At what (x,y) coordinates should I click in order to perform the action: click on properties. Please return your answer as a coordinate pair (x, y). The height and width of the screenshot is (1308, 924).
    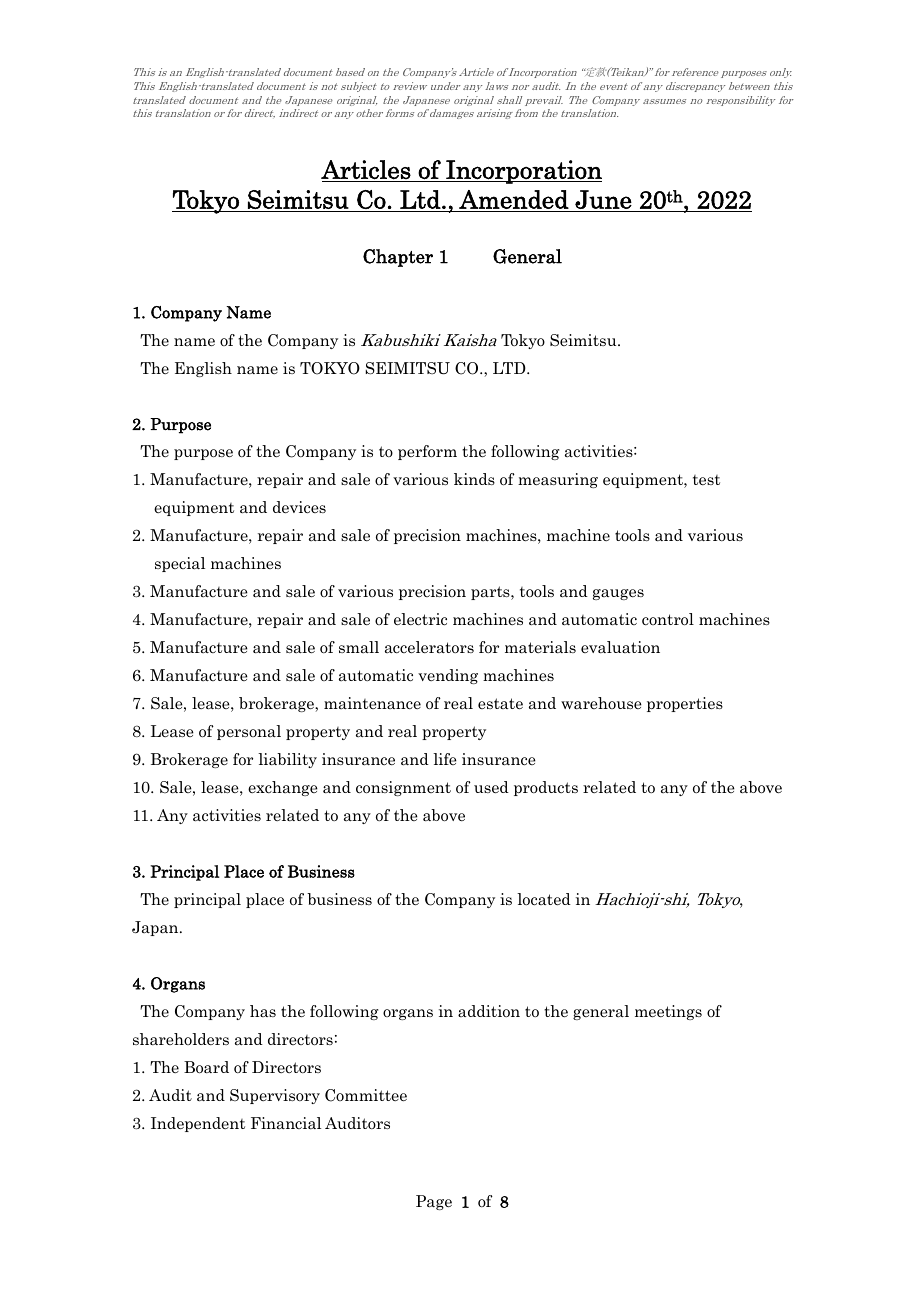
    Looking at the image, I should click on (685, 704).
